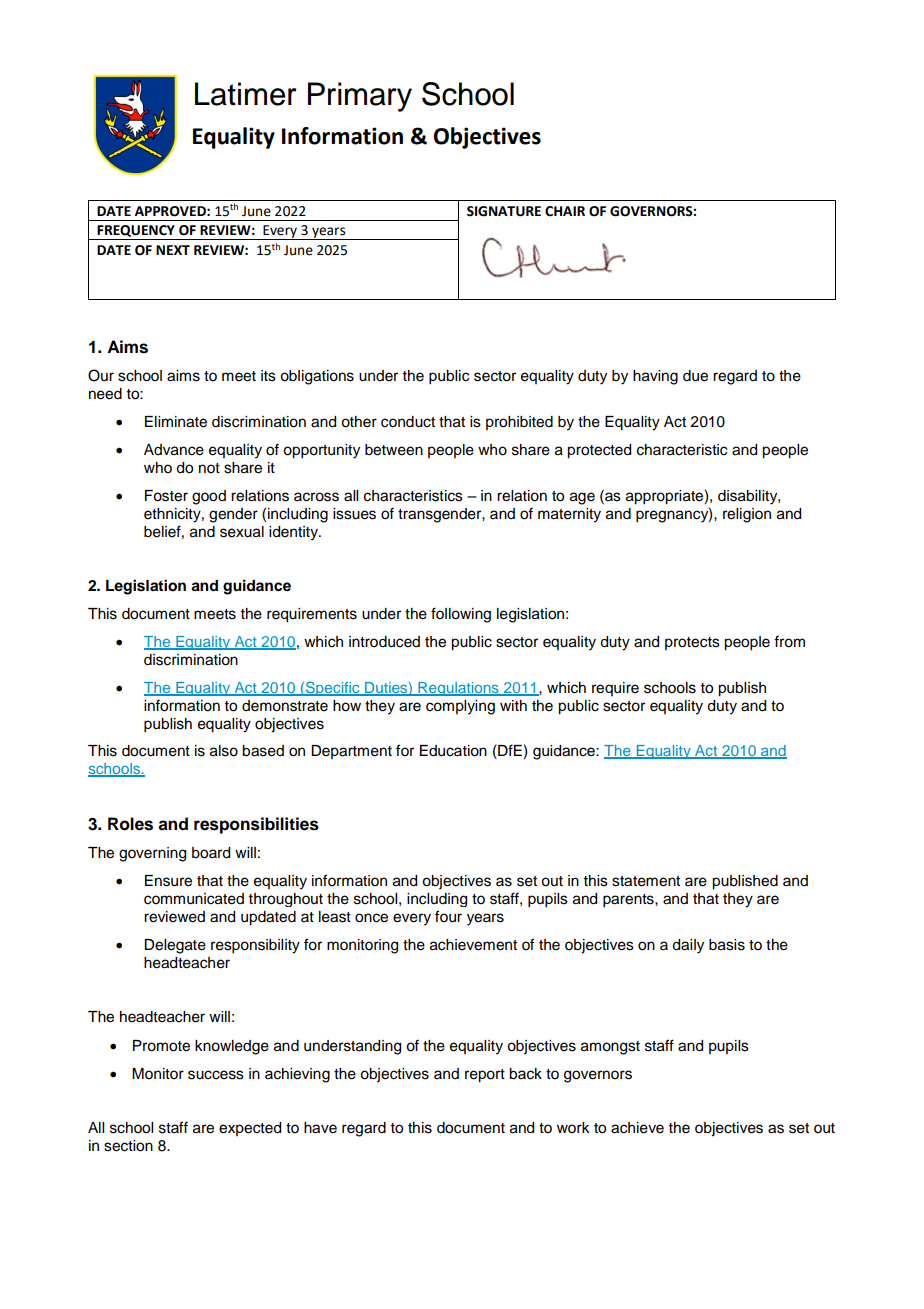 This screenshot has height=1309, width=924. Describe the element at coordinates (360, 97) in the screenshot. I see `Primary` at that location.
